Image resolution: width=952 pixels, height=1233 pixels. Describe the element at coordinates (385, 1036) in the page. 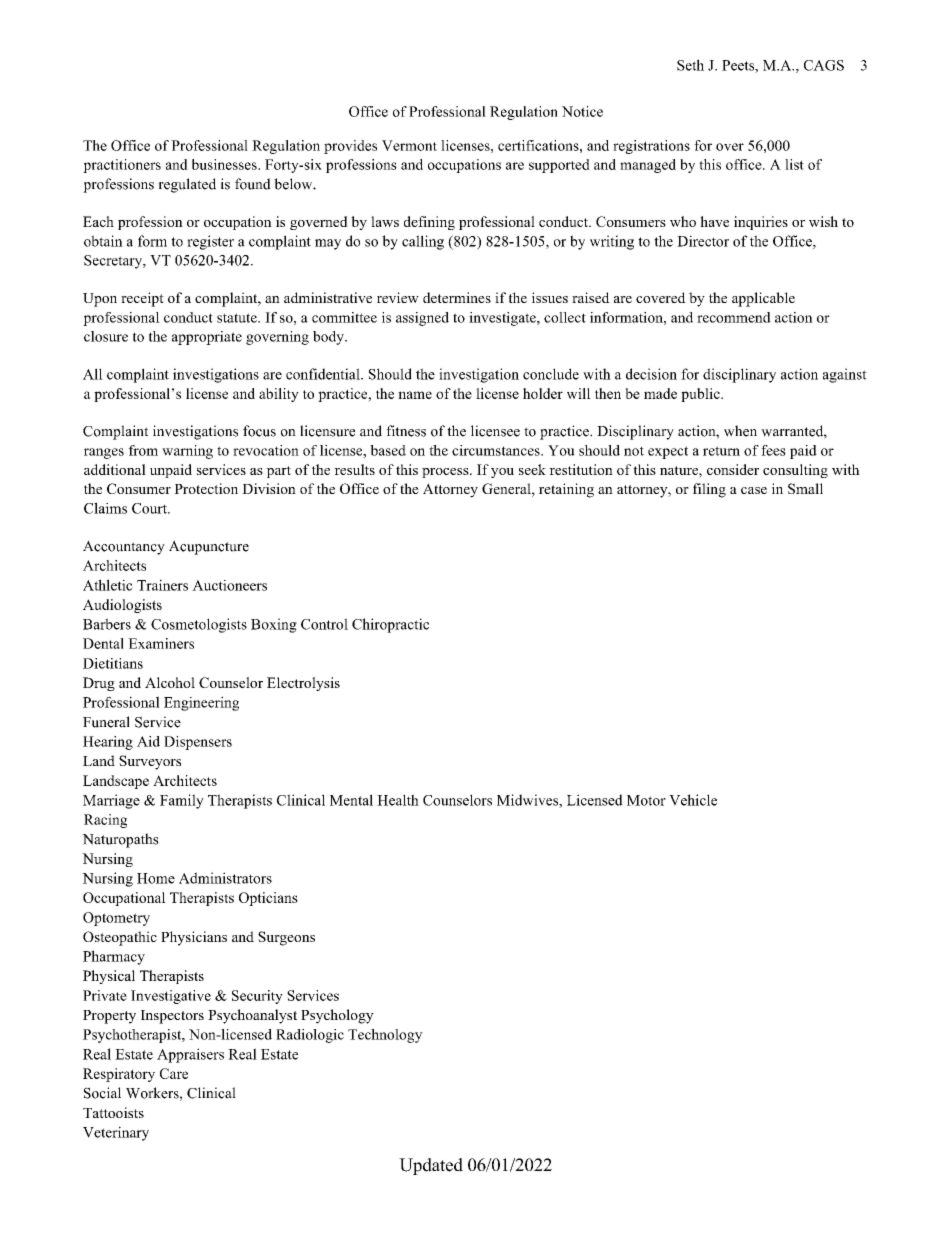

I see `Technology` at that location.
